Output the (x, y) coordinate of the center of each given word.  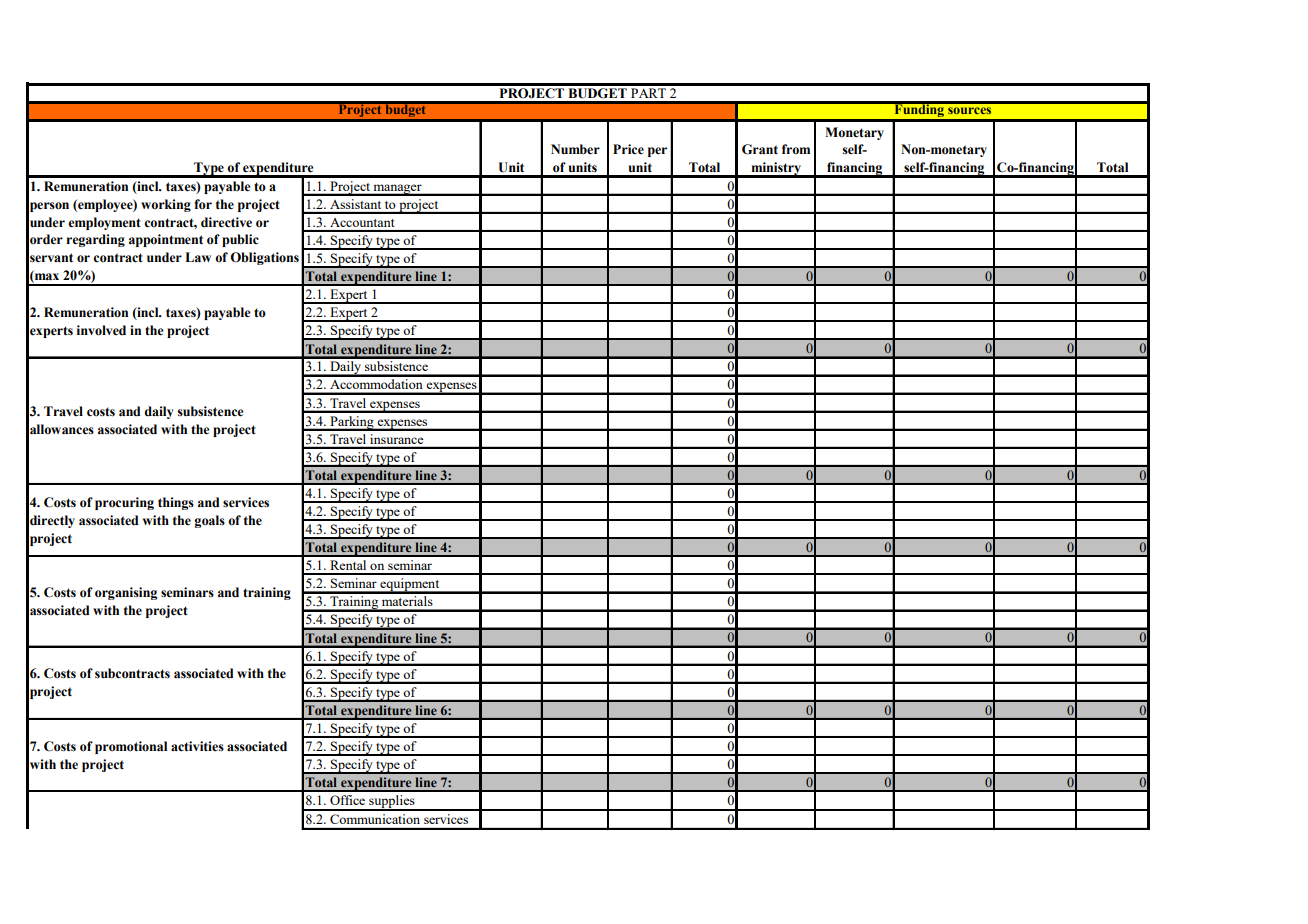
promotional (131, 747)
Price (628, 149)
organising (126, 593)
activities (197, 746)
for (203, 204)
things (176, 503)
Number (575, 149)
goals (209, 521)
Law (198, 257)
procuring (124, 503)
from (796, 149)
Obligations (264, 258)
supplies (392, 803)
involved (101, 330)
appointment (166, 240)
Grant (760, 149)
